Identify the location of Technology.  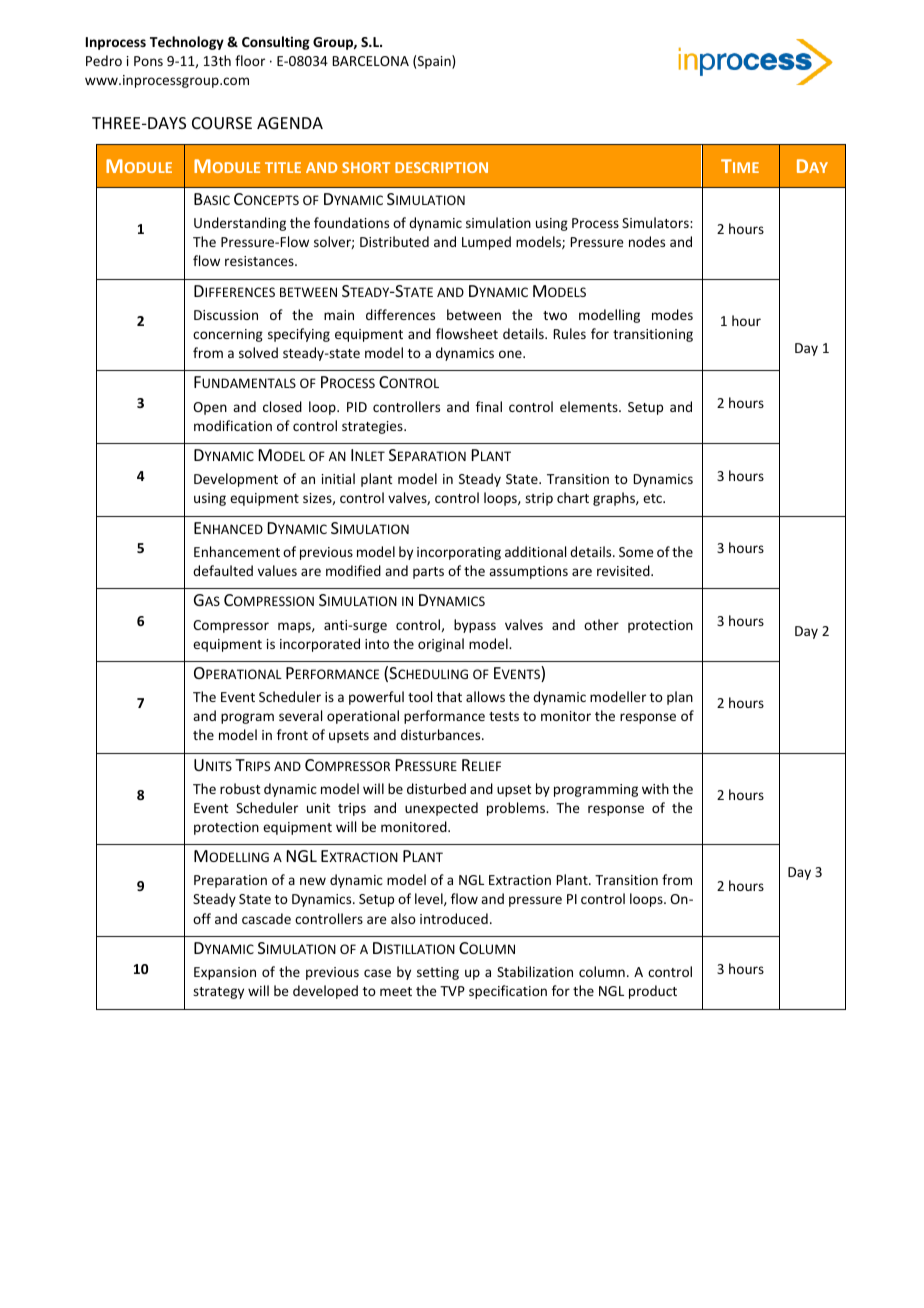
(187, 43).
